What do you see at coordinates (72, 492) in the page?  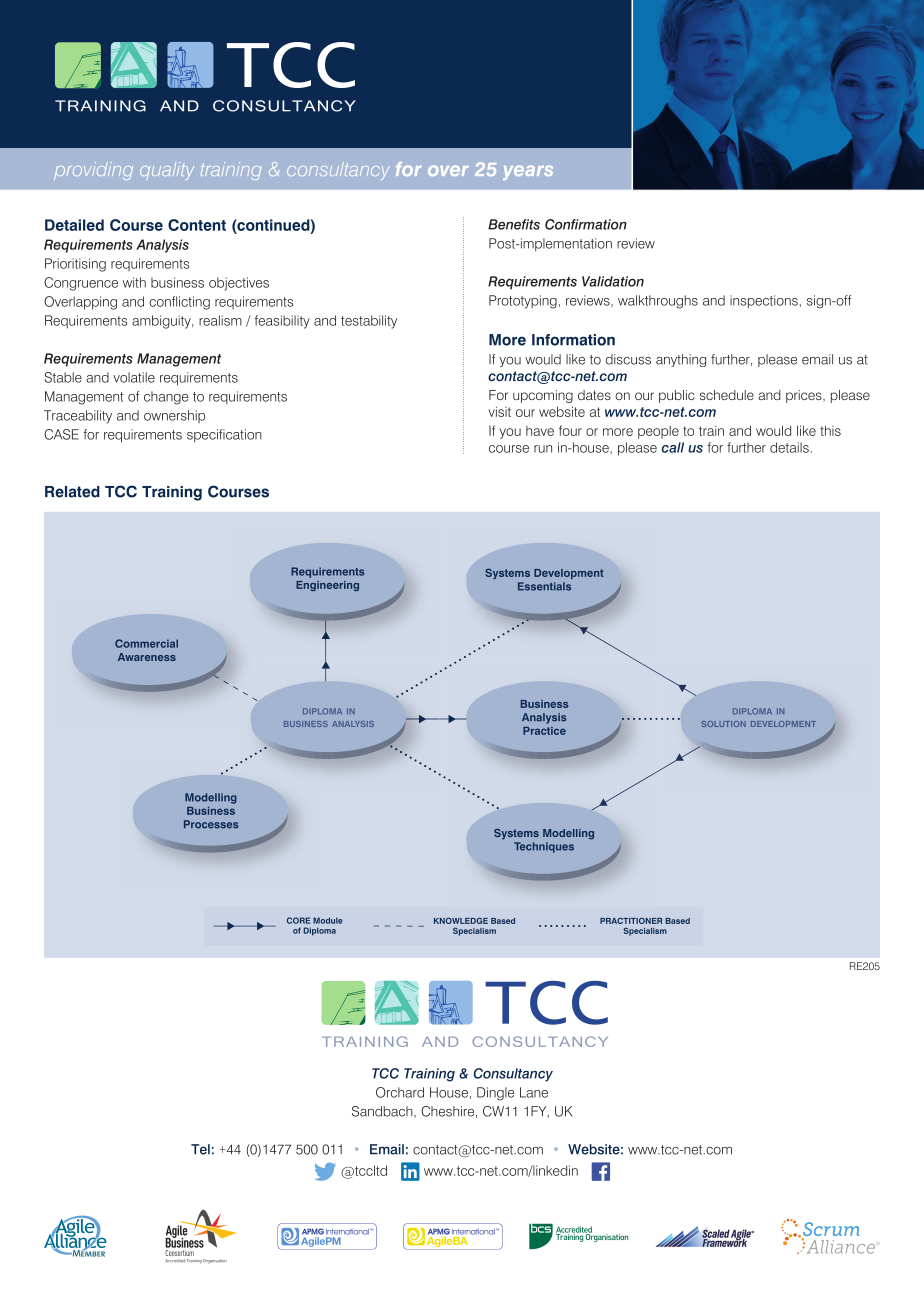 I see `Related` at bounding box center [72, 492].
